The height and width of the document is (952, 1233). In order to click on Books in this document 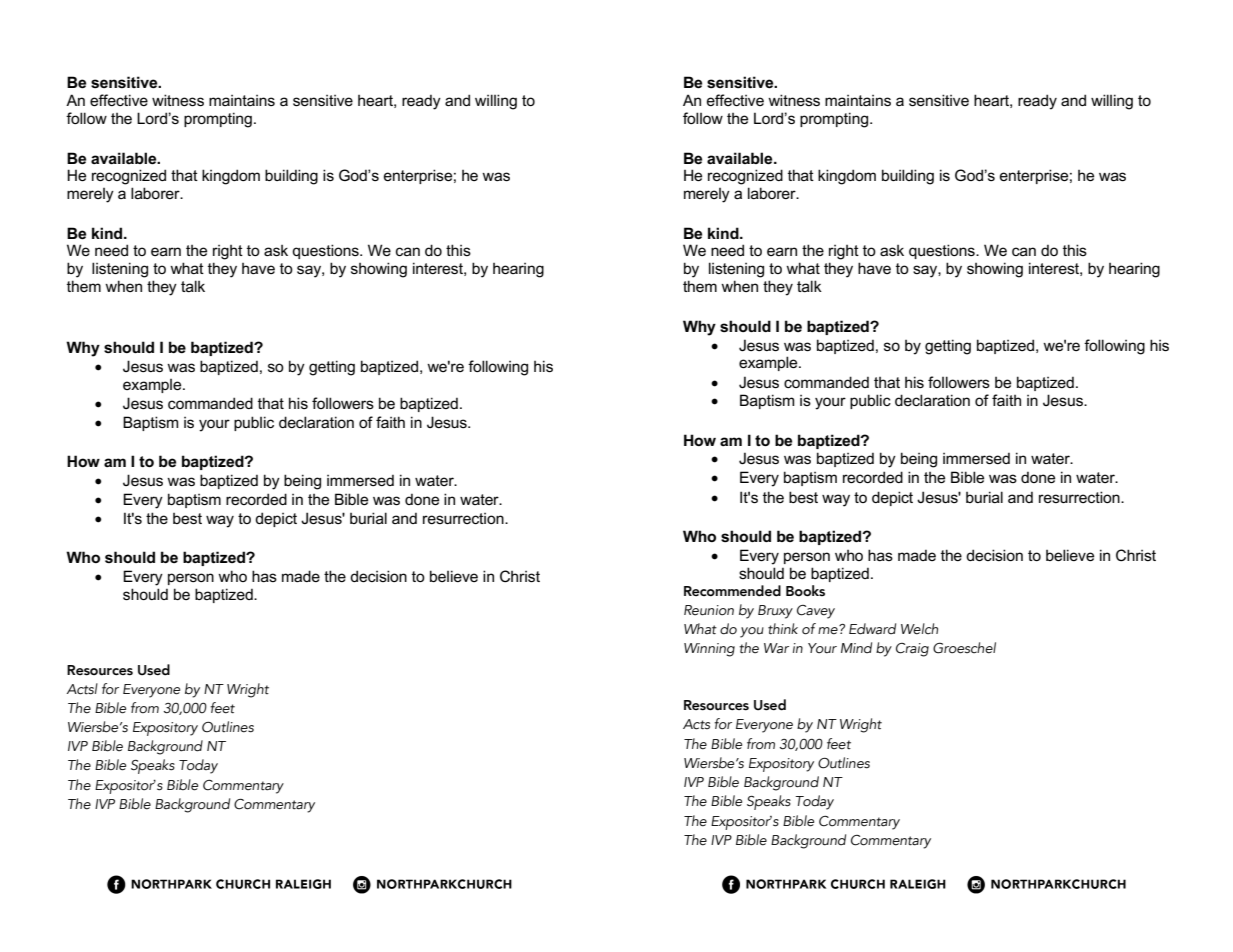, I will do `click(805, 591)`.
